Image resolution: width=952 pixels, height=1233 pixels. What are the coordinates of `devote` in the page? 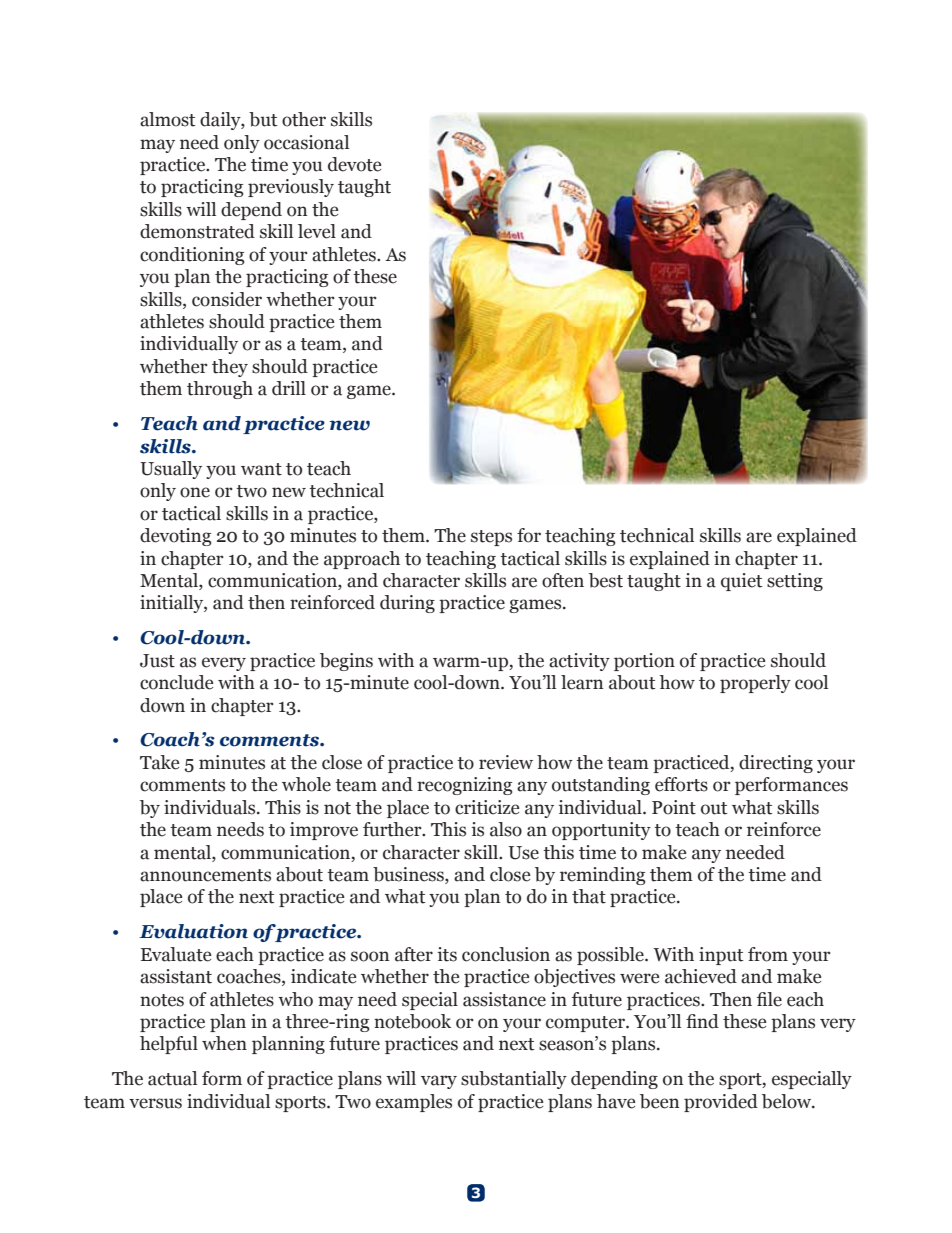 It's located at (354, 164).
